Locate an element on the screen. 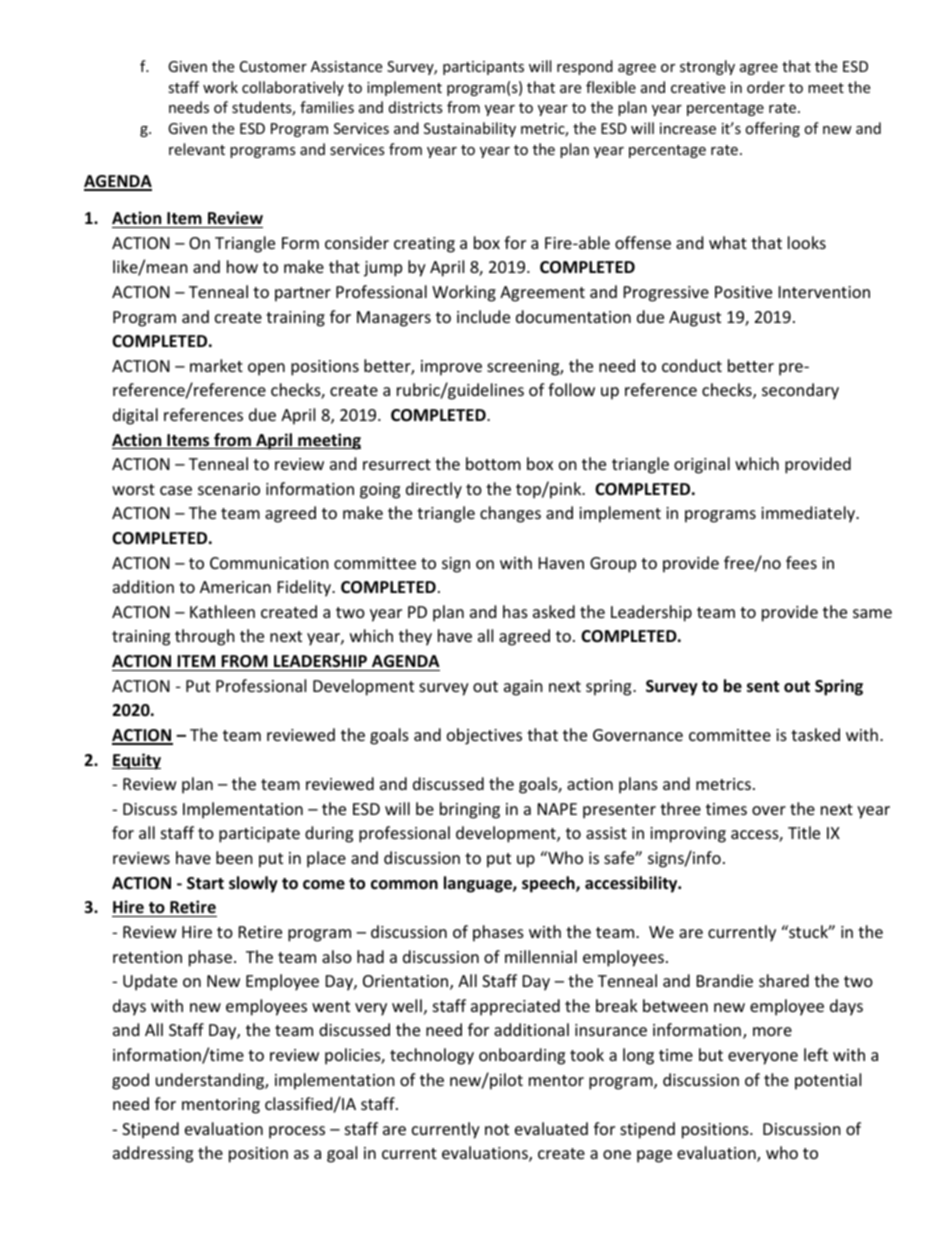 The height and width of the screenshot is (1233, 952). bottom is located at coordinates (493, 463).
